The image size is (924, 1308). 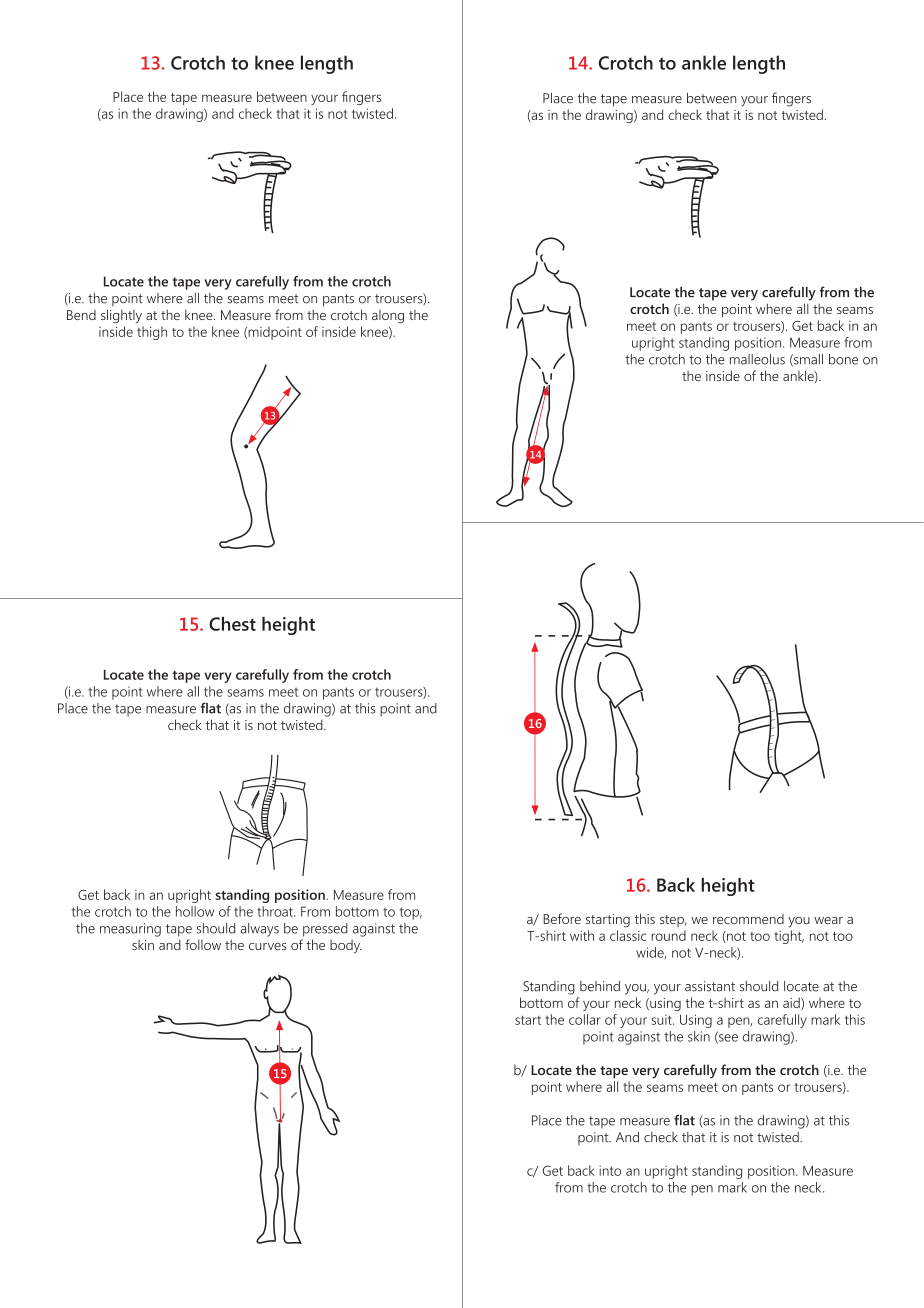 What do you see at coordinates (388, 317) in the screenshot?
I see `along` at bounding box center [388, 317].
